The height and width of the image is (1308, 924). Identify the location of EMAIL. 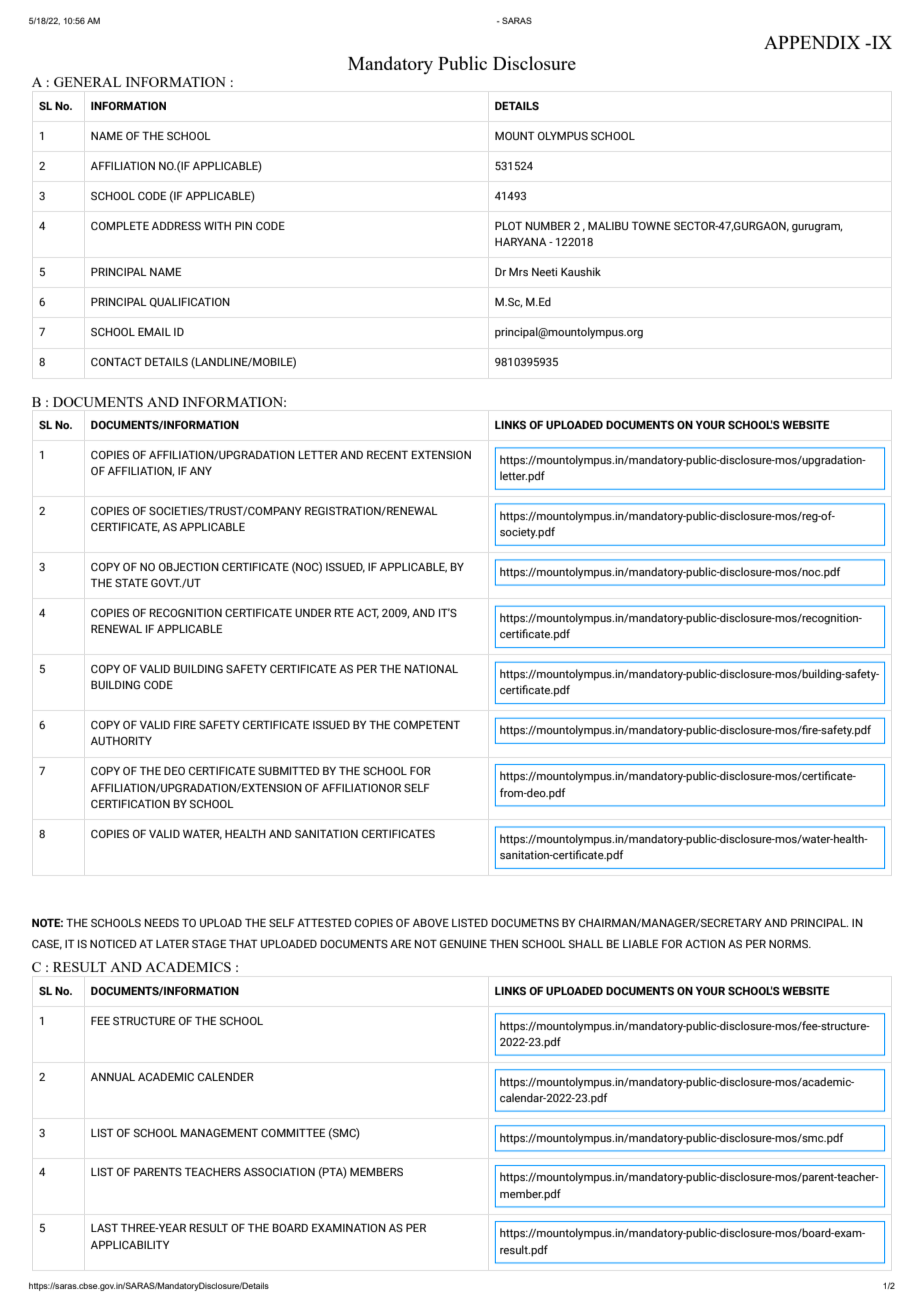
(154, 331).
